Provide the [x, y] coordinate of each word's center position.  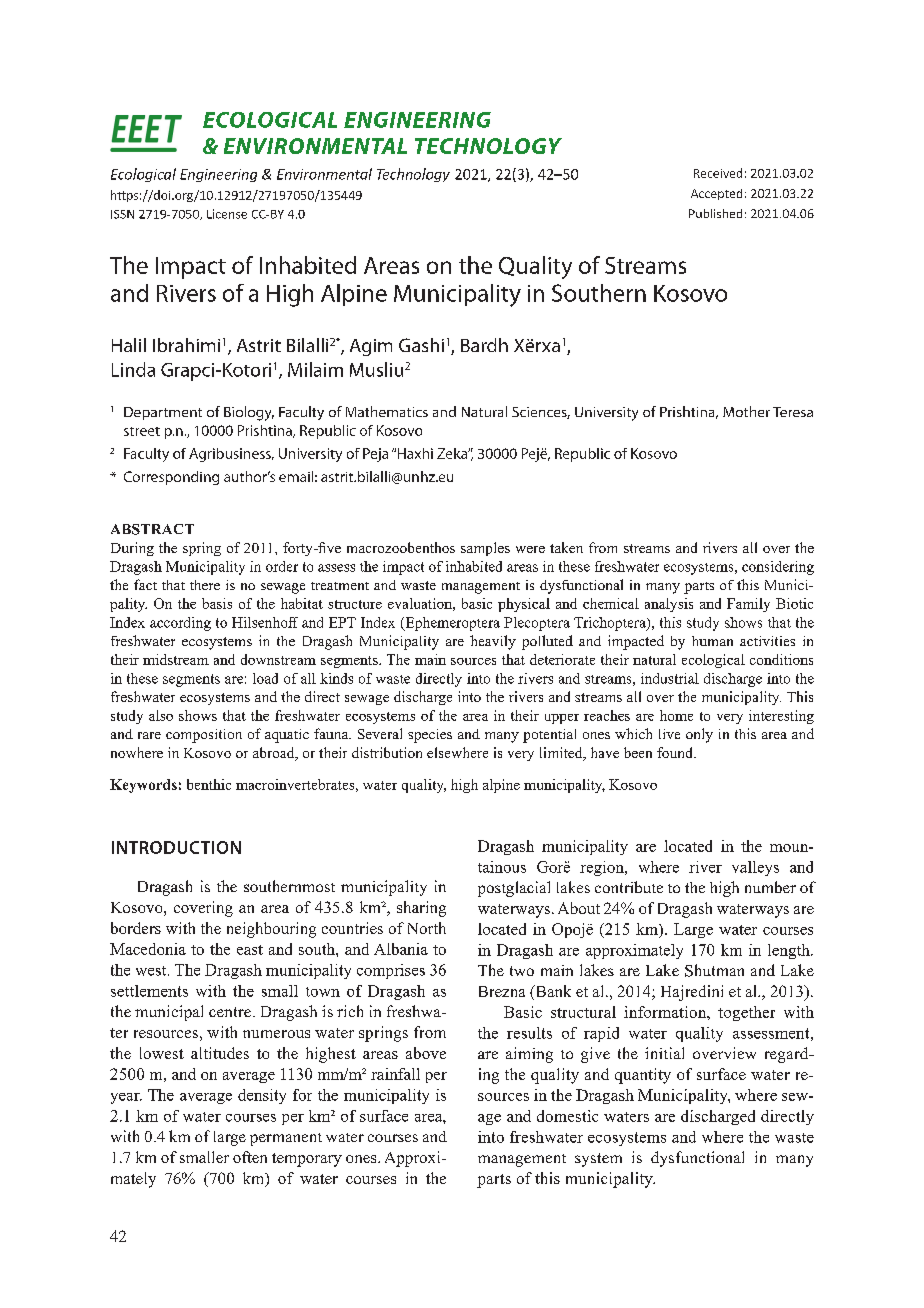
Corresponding [171, 478]
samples [485, 549]
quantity [643, 1076]
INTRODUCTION [176, 847]
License [227, 214]
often [250, 1157]
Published [715, 213]
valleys [755, 868]
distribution [387, 752]
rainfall [395, 1074]
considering [778, 568]
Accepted [716, 194]
